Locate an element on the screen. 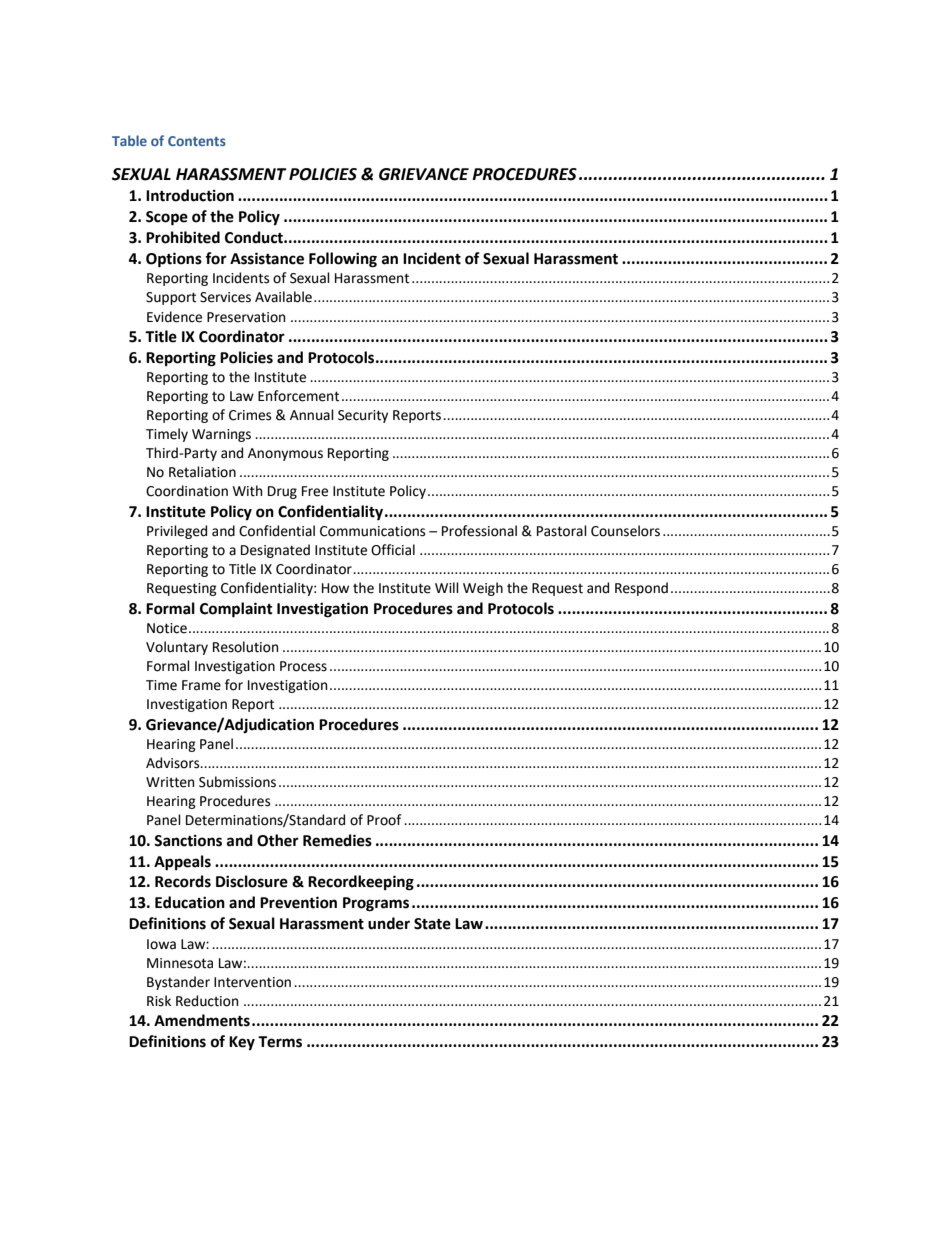 The image size is (952, 1233). Assistance is located at coordinates (267, 258).
